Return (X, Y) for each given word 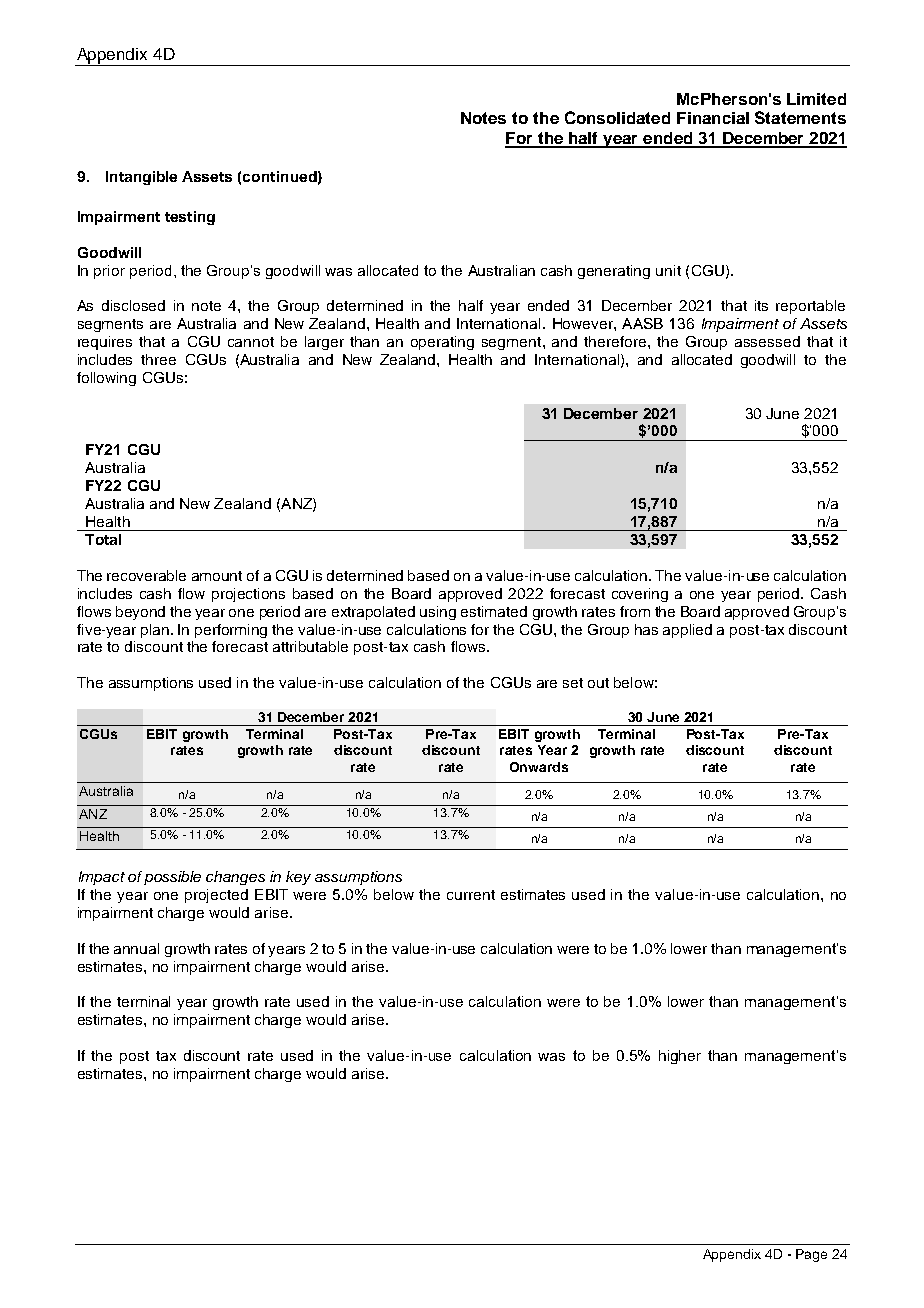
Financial (713, 118)
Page (811, 1255)
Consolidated (617, 117)
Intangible (141, 178)
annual (136, 948)
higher (680, 1057)
